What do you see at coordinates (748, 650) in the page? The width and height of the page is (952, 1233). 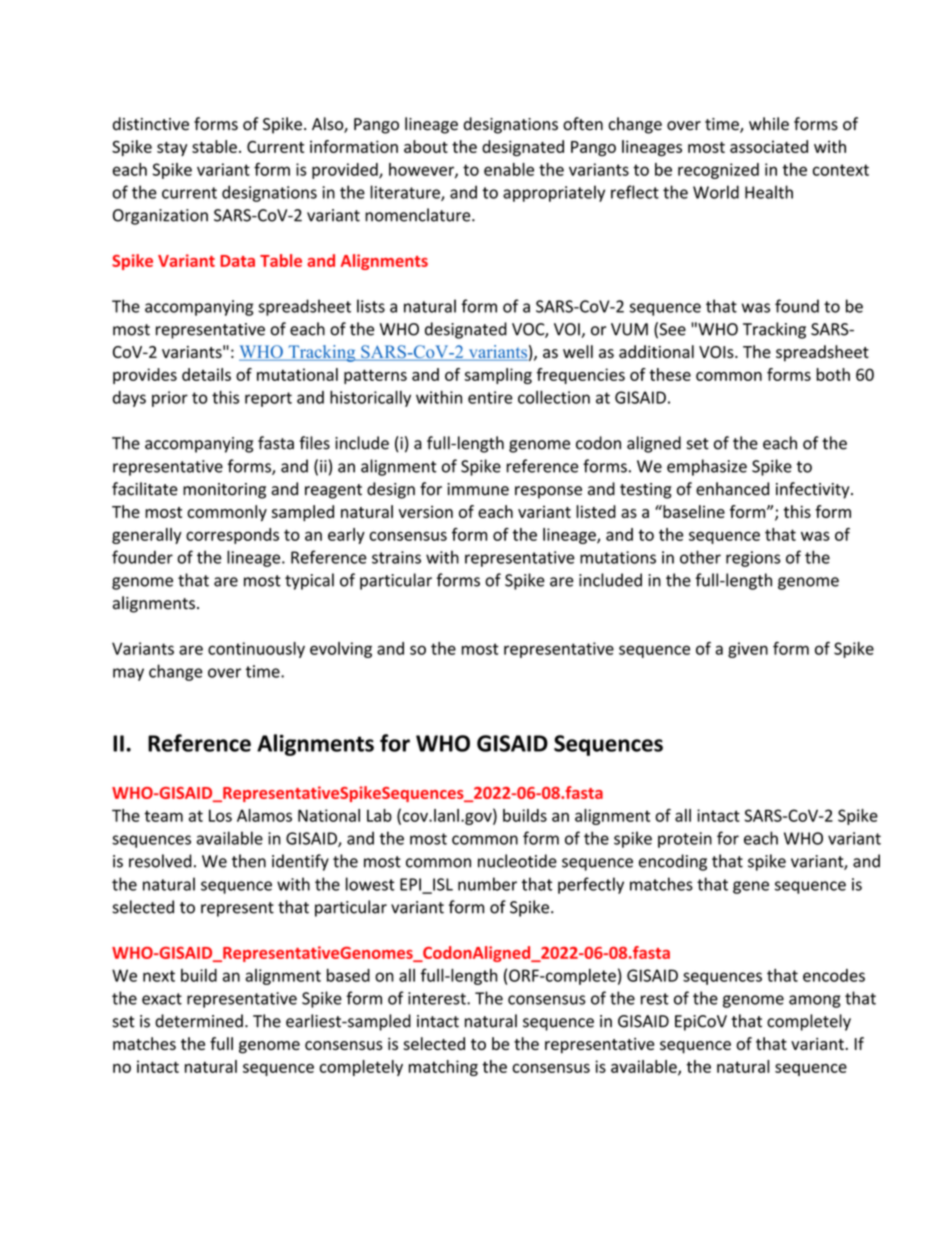 I see `given` at bounding box center [748, 650].
